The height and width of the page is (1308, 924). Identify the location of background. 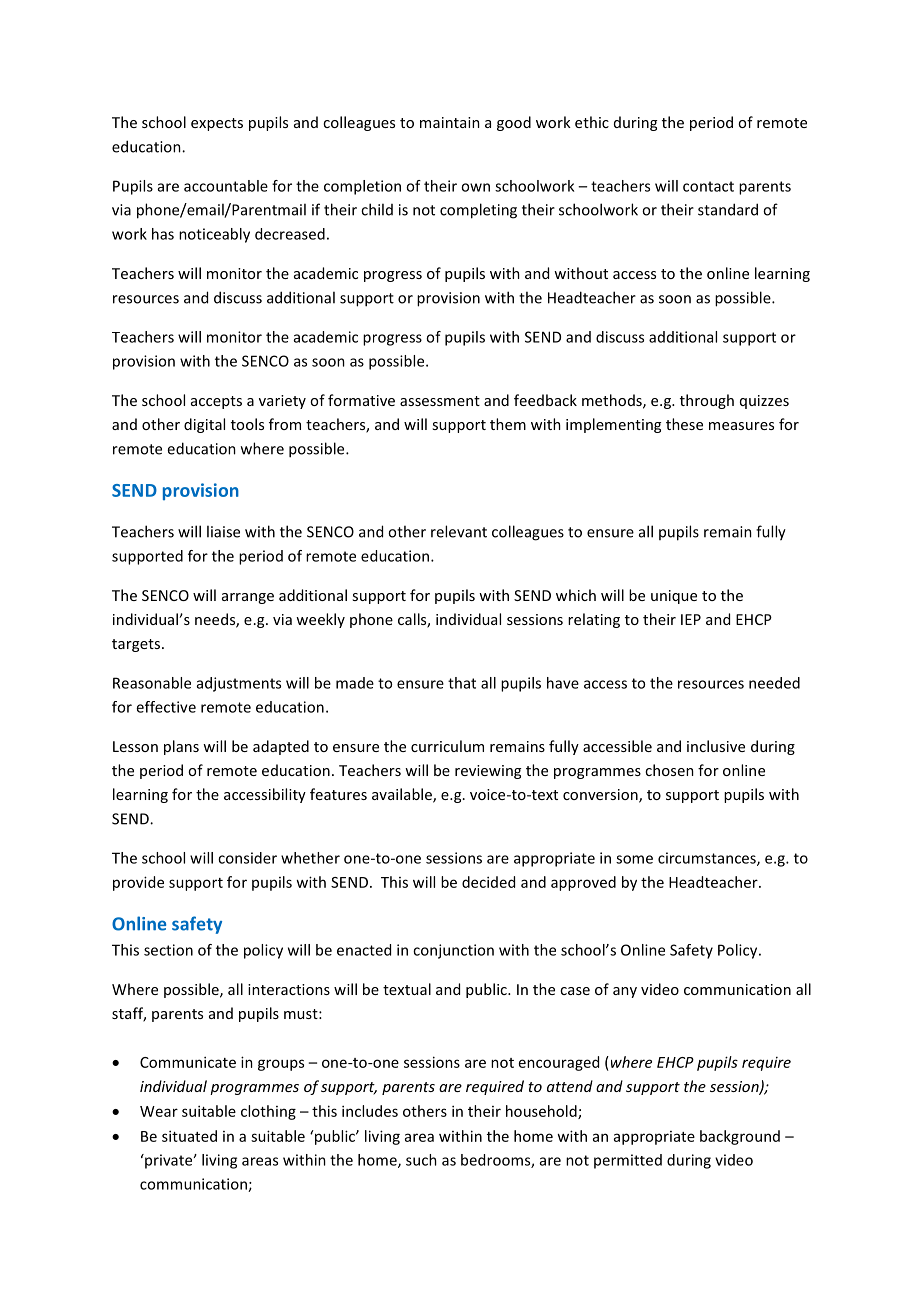
(740, 1137).
